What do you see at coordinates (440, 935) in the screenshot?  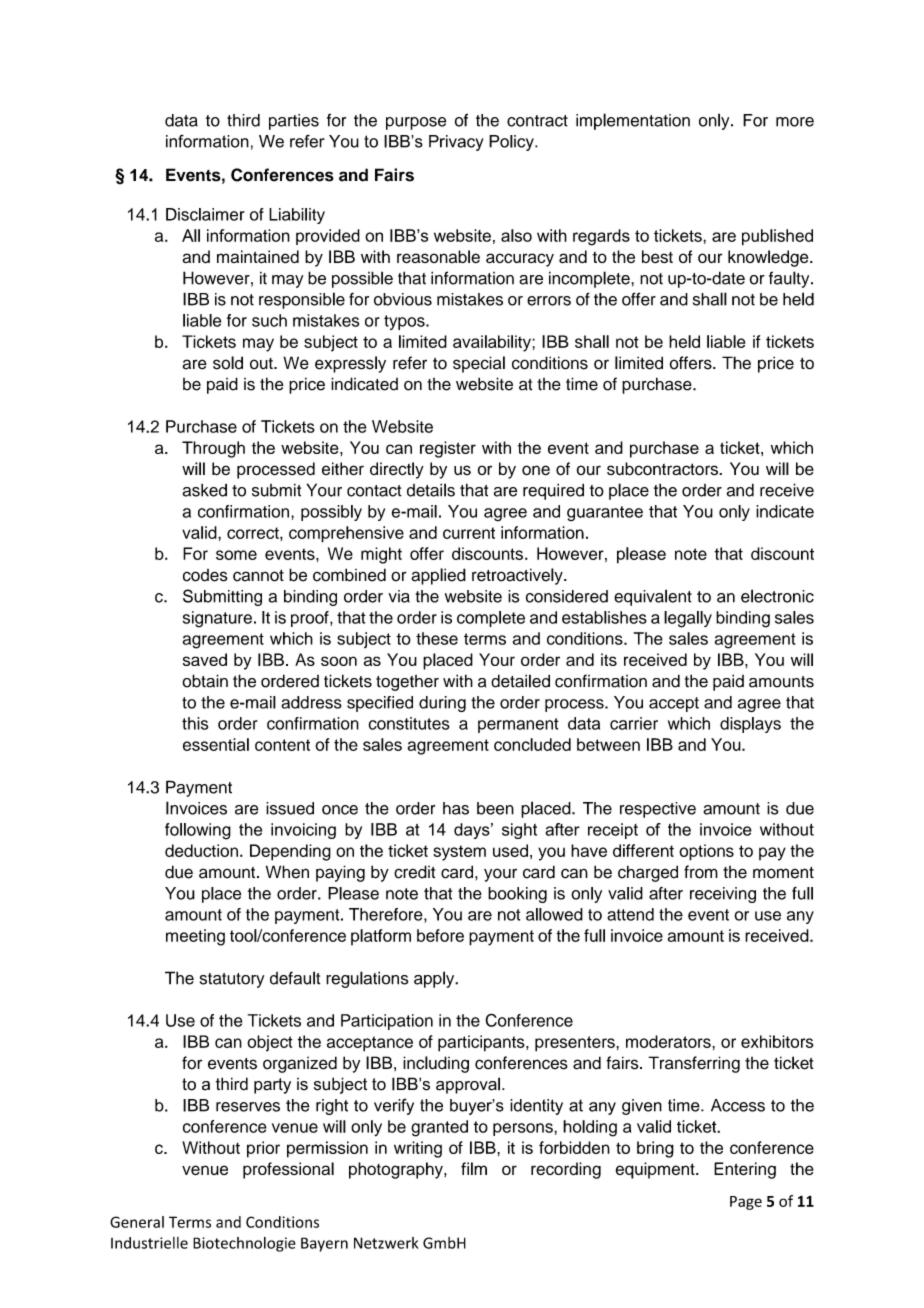 I see `before` at bounding box center [440, 935].
